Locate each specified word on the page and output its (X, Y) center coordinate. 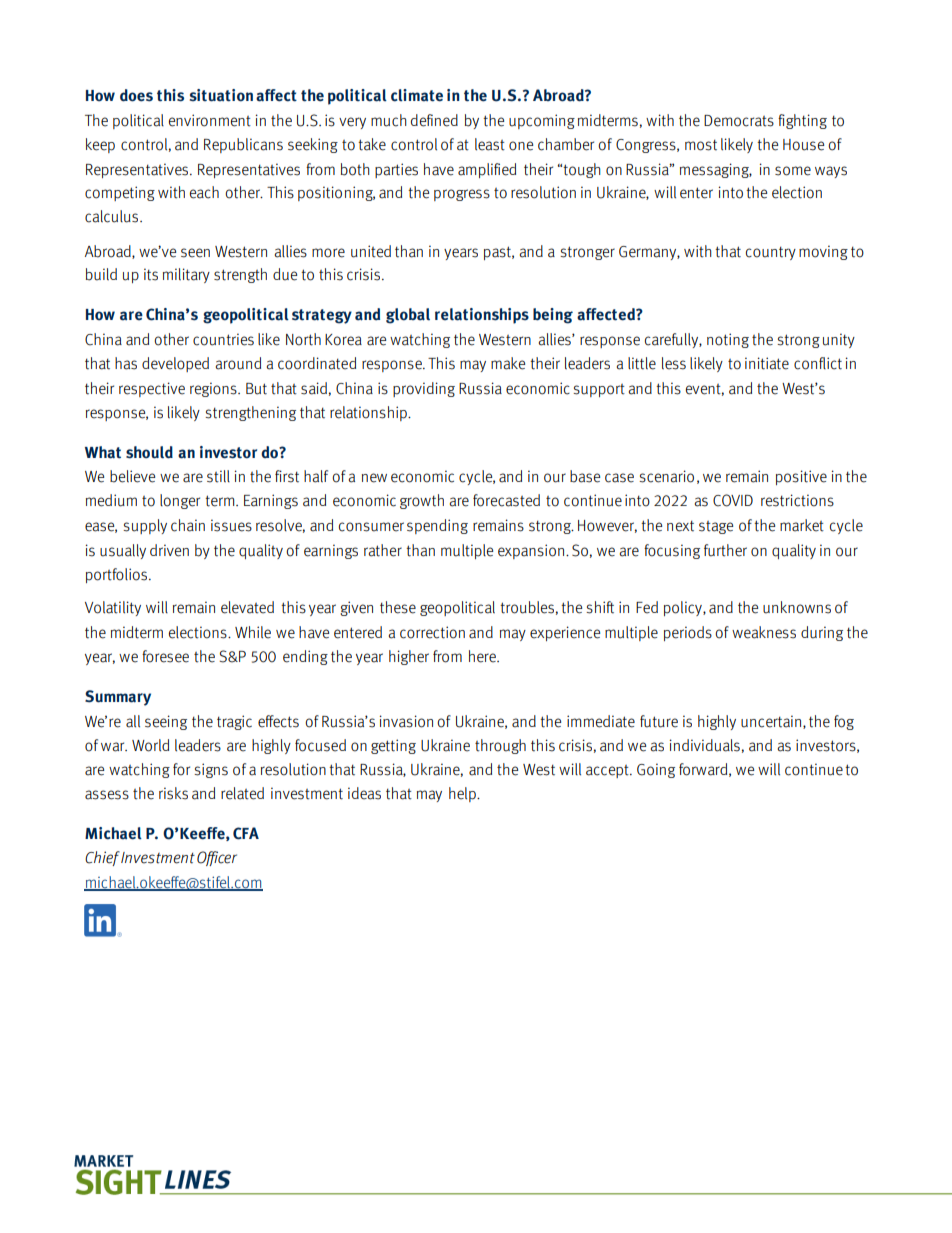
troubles (527, 607)
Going (656, 770)
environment (210, 120)
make (508, 363)
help (463, 794)
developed (175, 364)
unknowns (797, 607)
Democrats (739, 121)
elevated (247, 607)
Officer (217, 858)
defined (434, 120)
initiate (767, 363)
